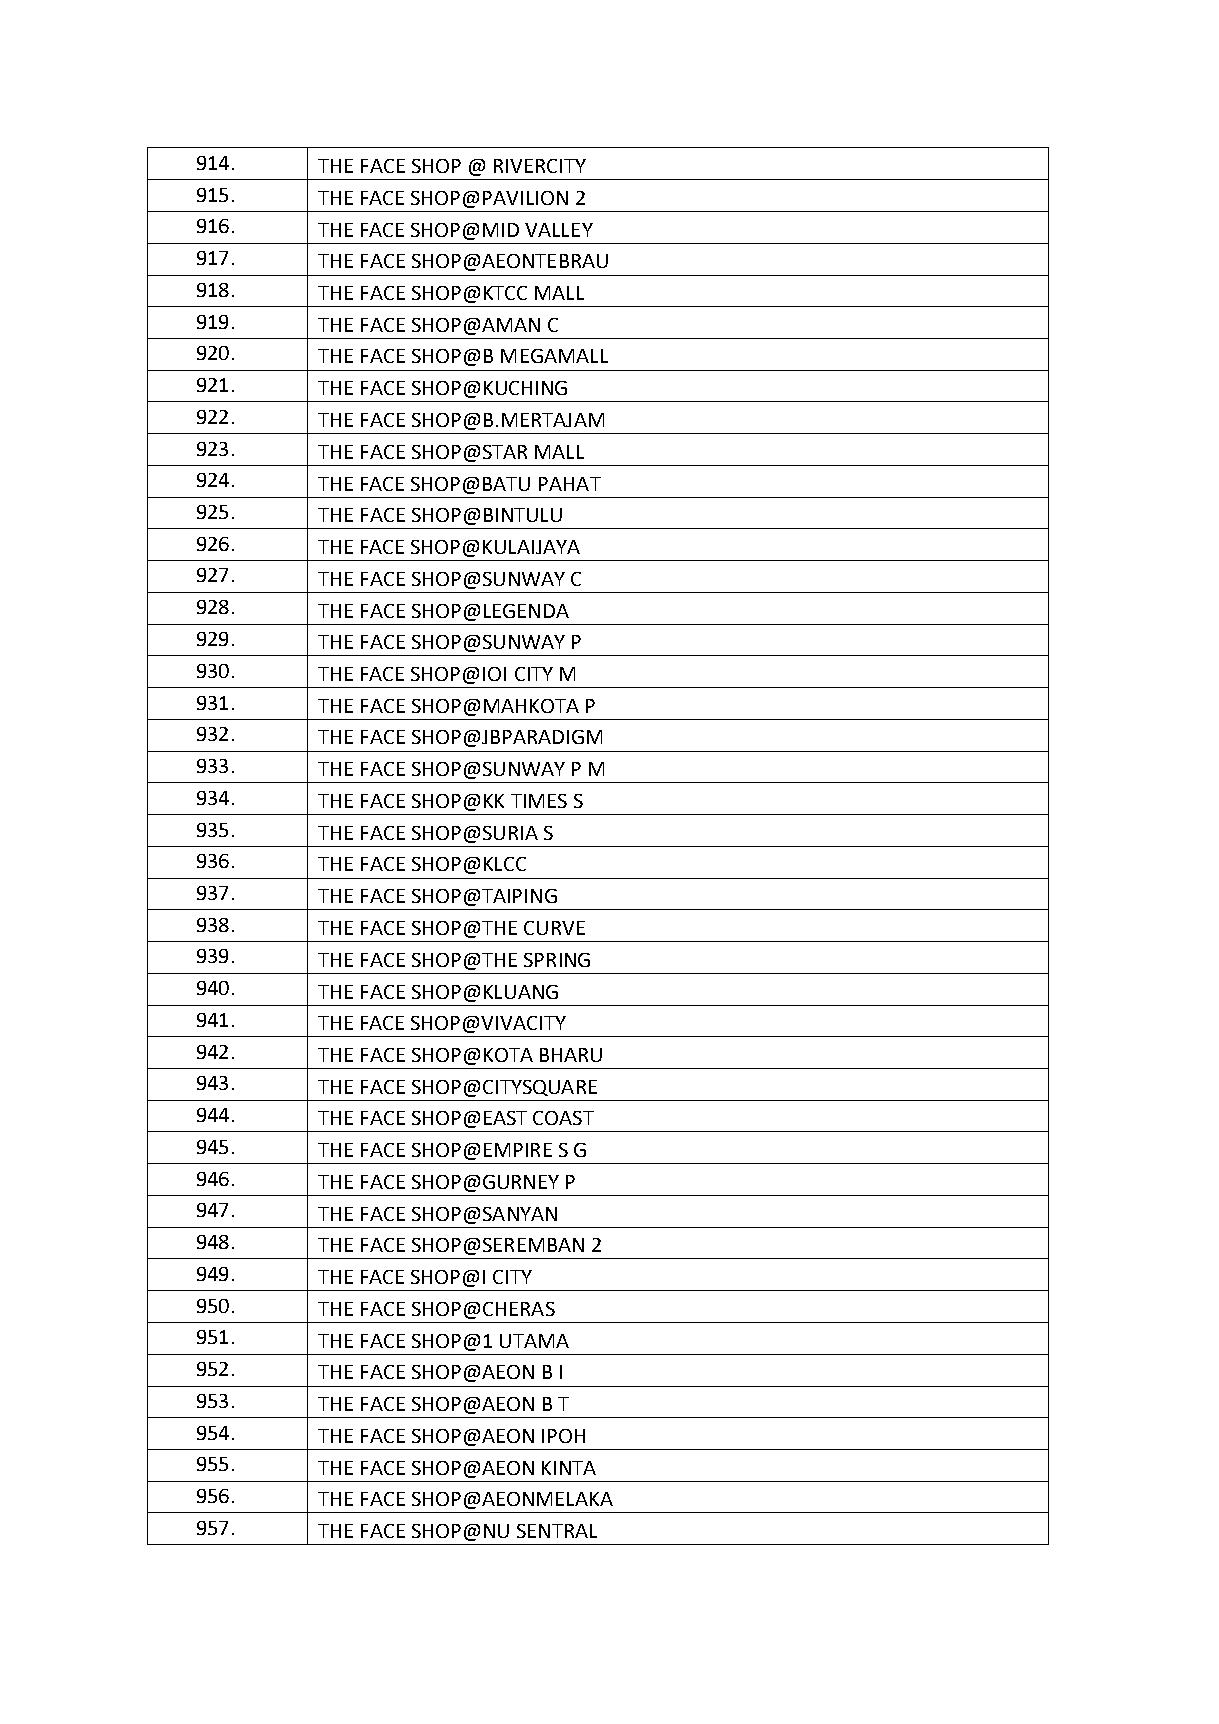  What do you see at coordinates (557, 1531) in the page?
I see `SENTRAL` at bounding box center [557, 1531].
